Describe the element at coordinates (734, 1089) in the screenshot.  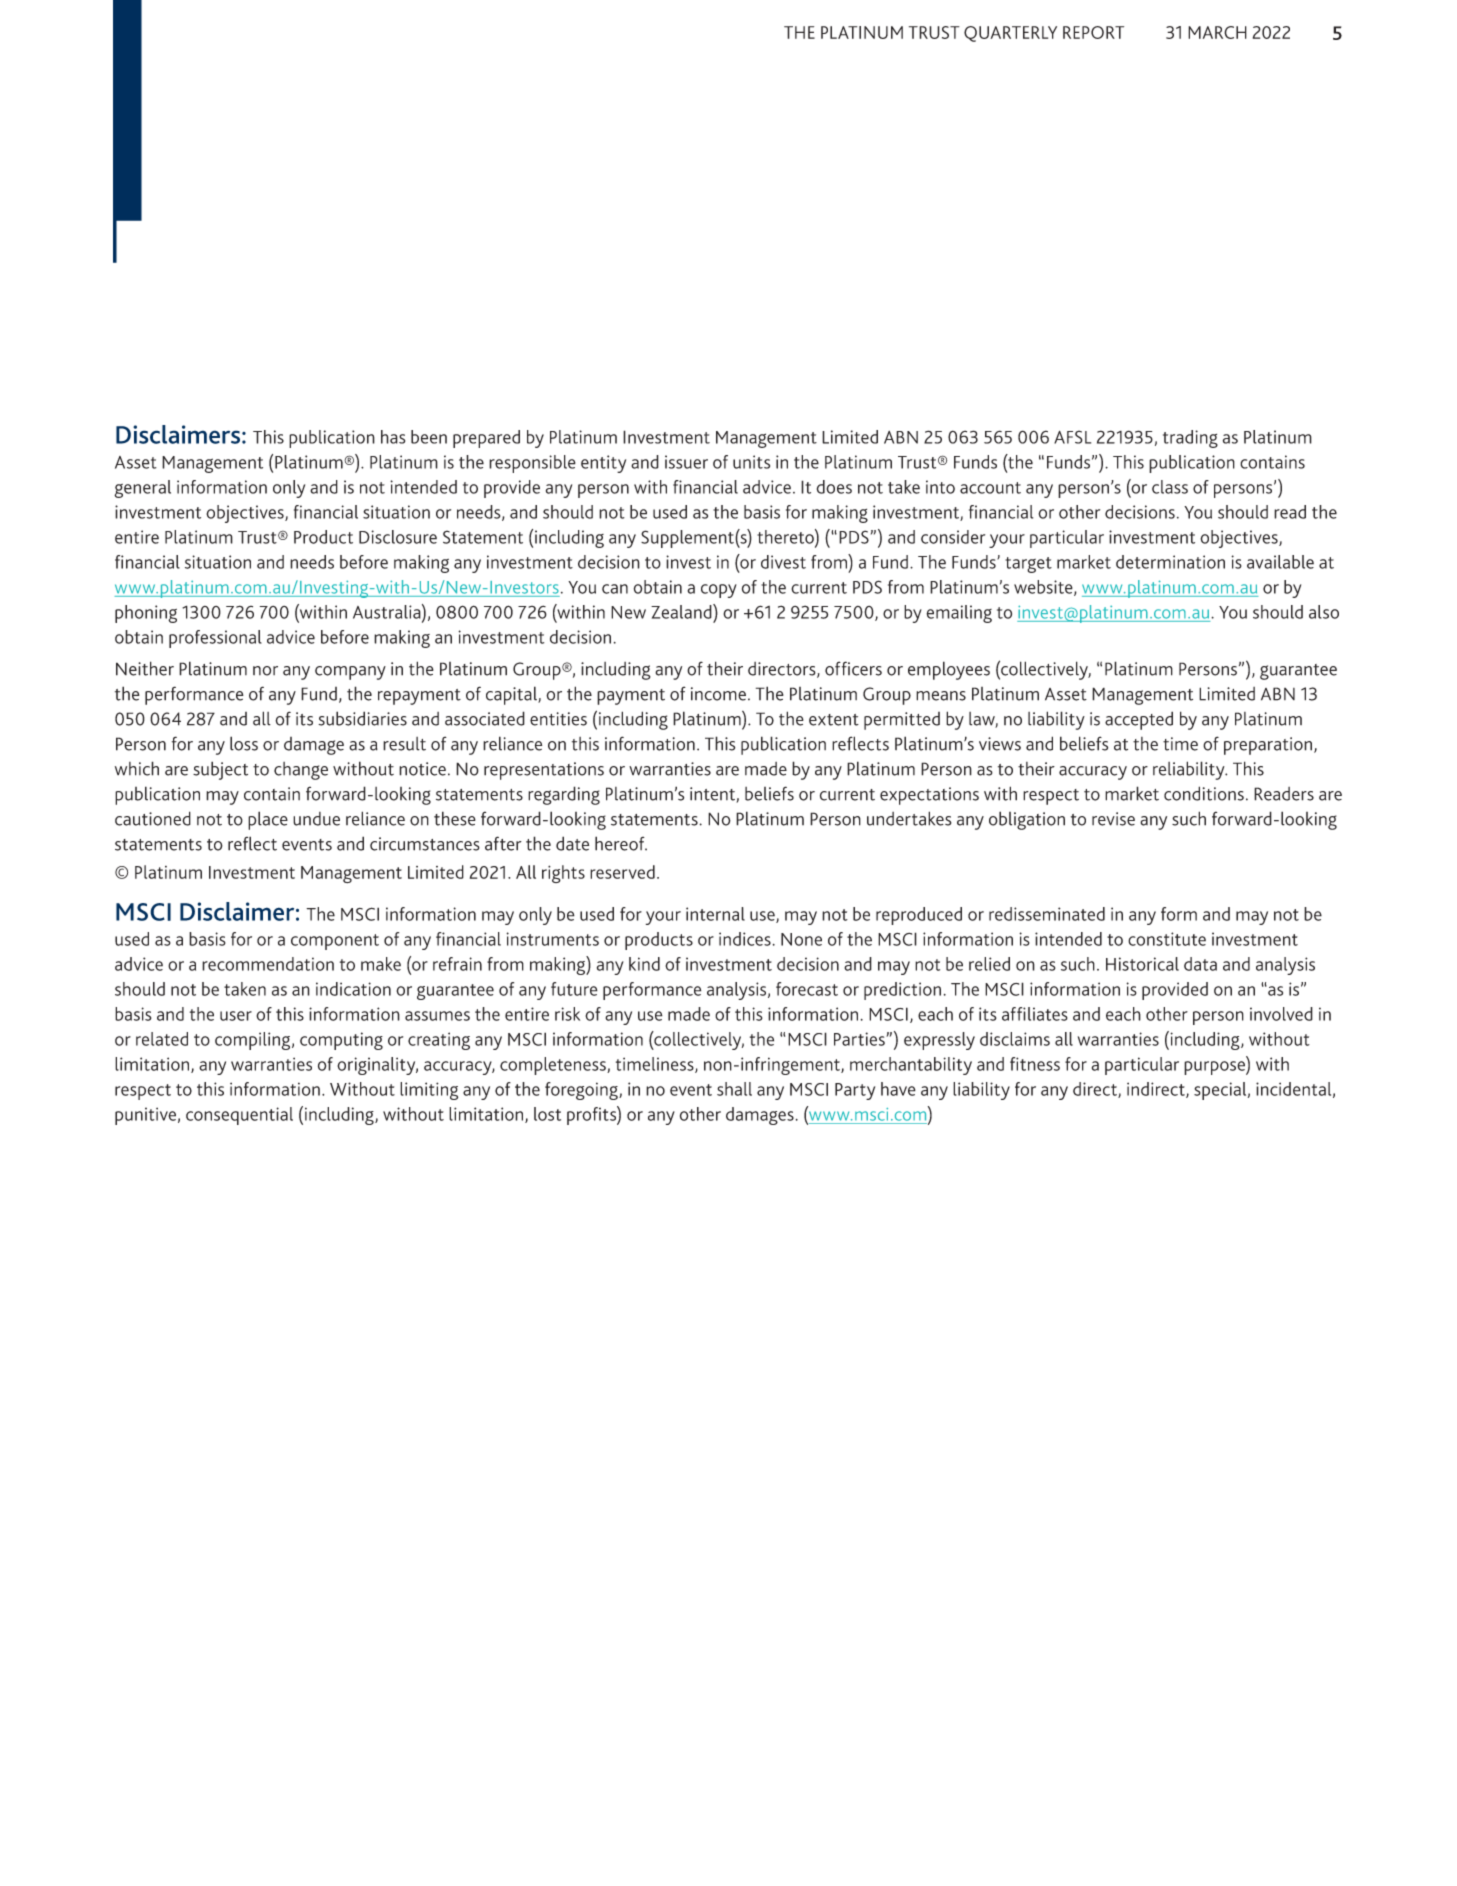
I see `shall` at that location.
